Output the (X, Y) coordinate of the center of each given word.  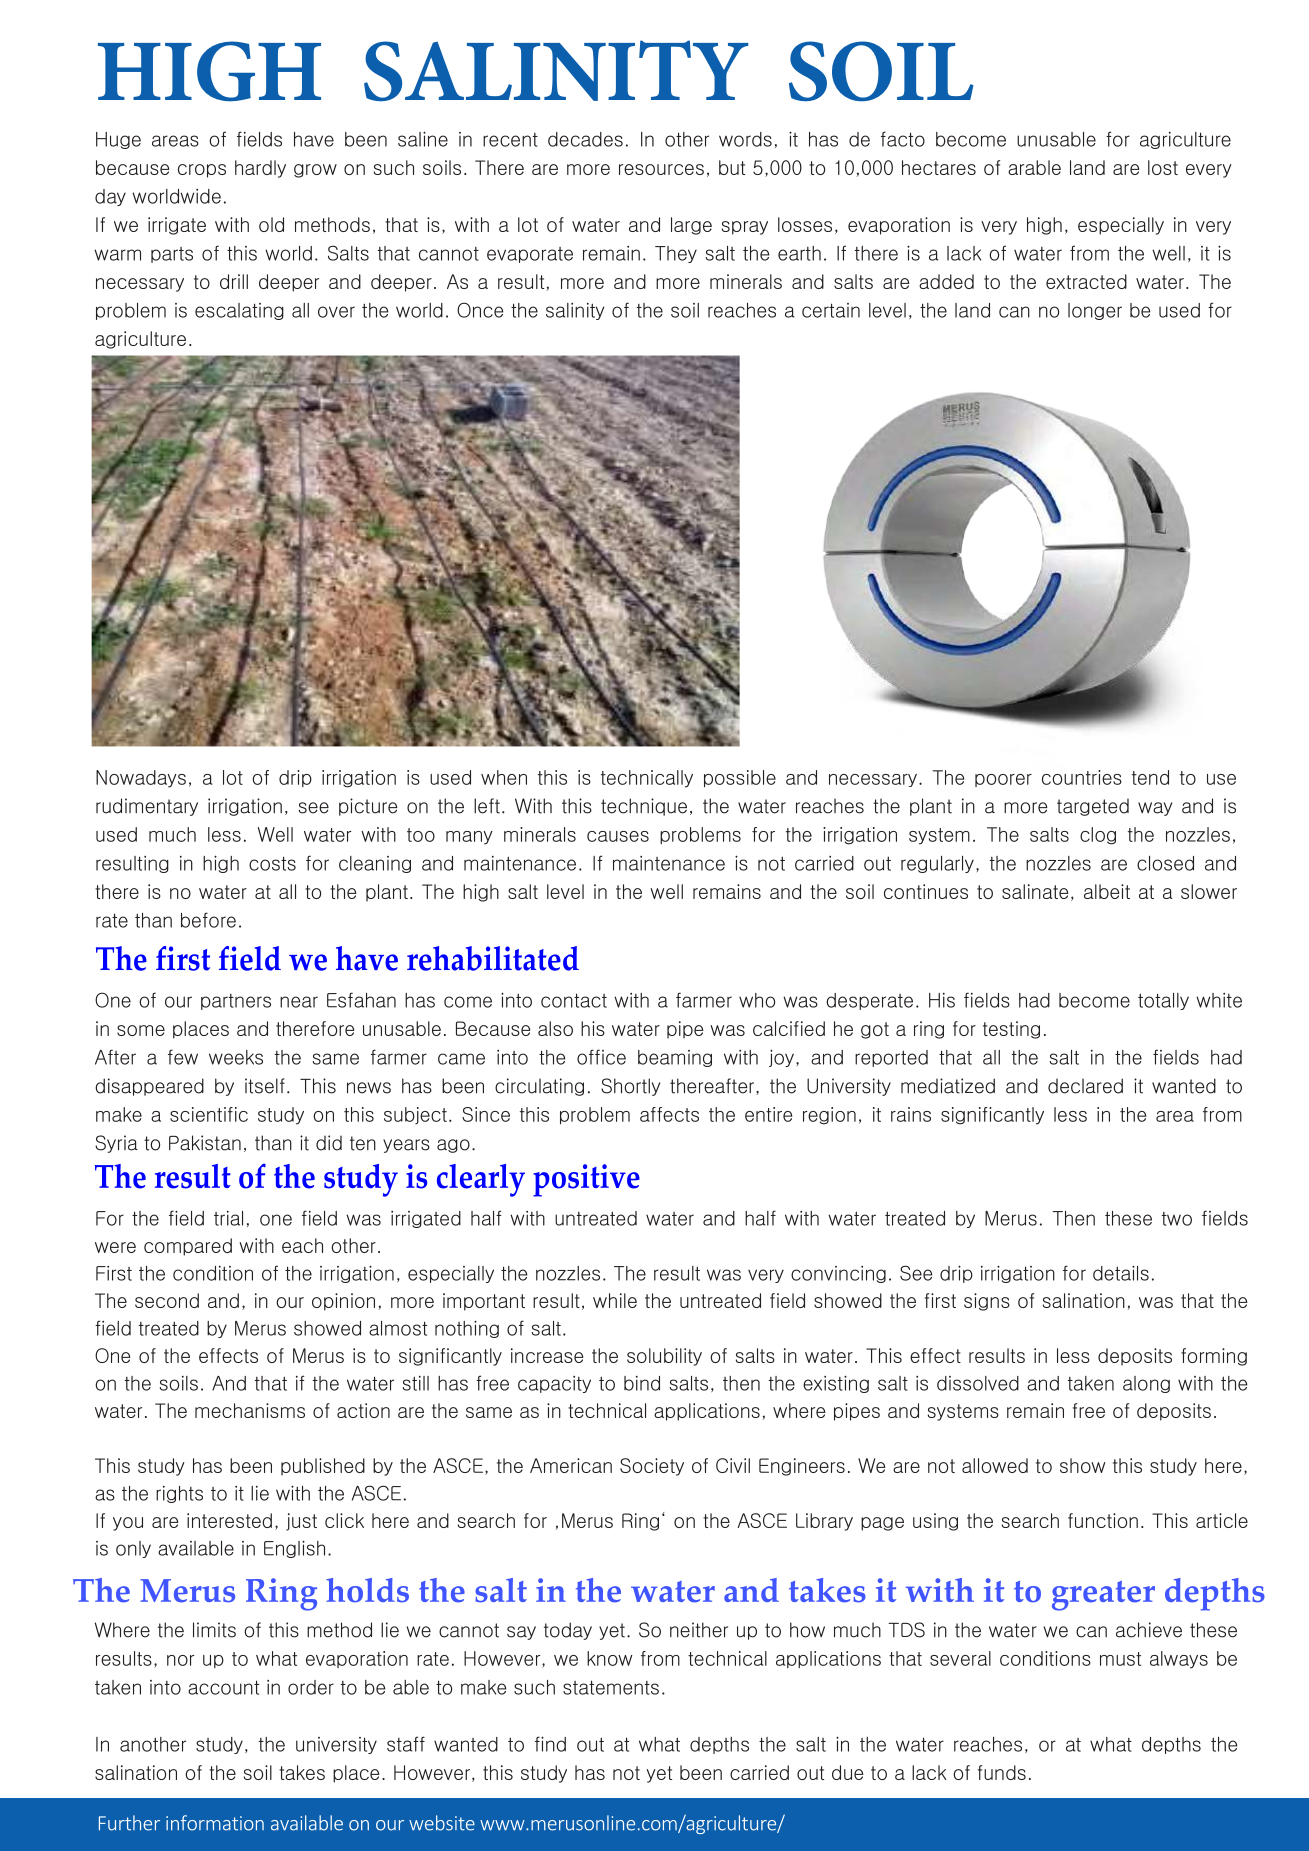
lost (1163, 167)
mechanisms (250, 1410)
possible (740, 778)
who (757, 1000)
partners (236, 1002)
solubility (664, 1357)
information (215, 1823)
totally (1163, 1001)
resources (661, 169)
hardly (260, 169)
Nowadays (141, 779)
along (1146, 1384)
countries (1082, 777)
